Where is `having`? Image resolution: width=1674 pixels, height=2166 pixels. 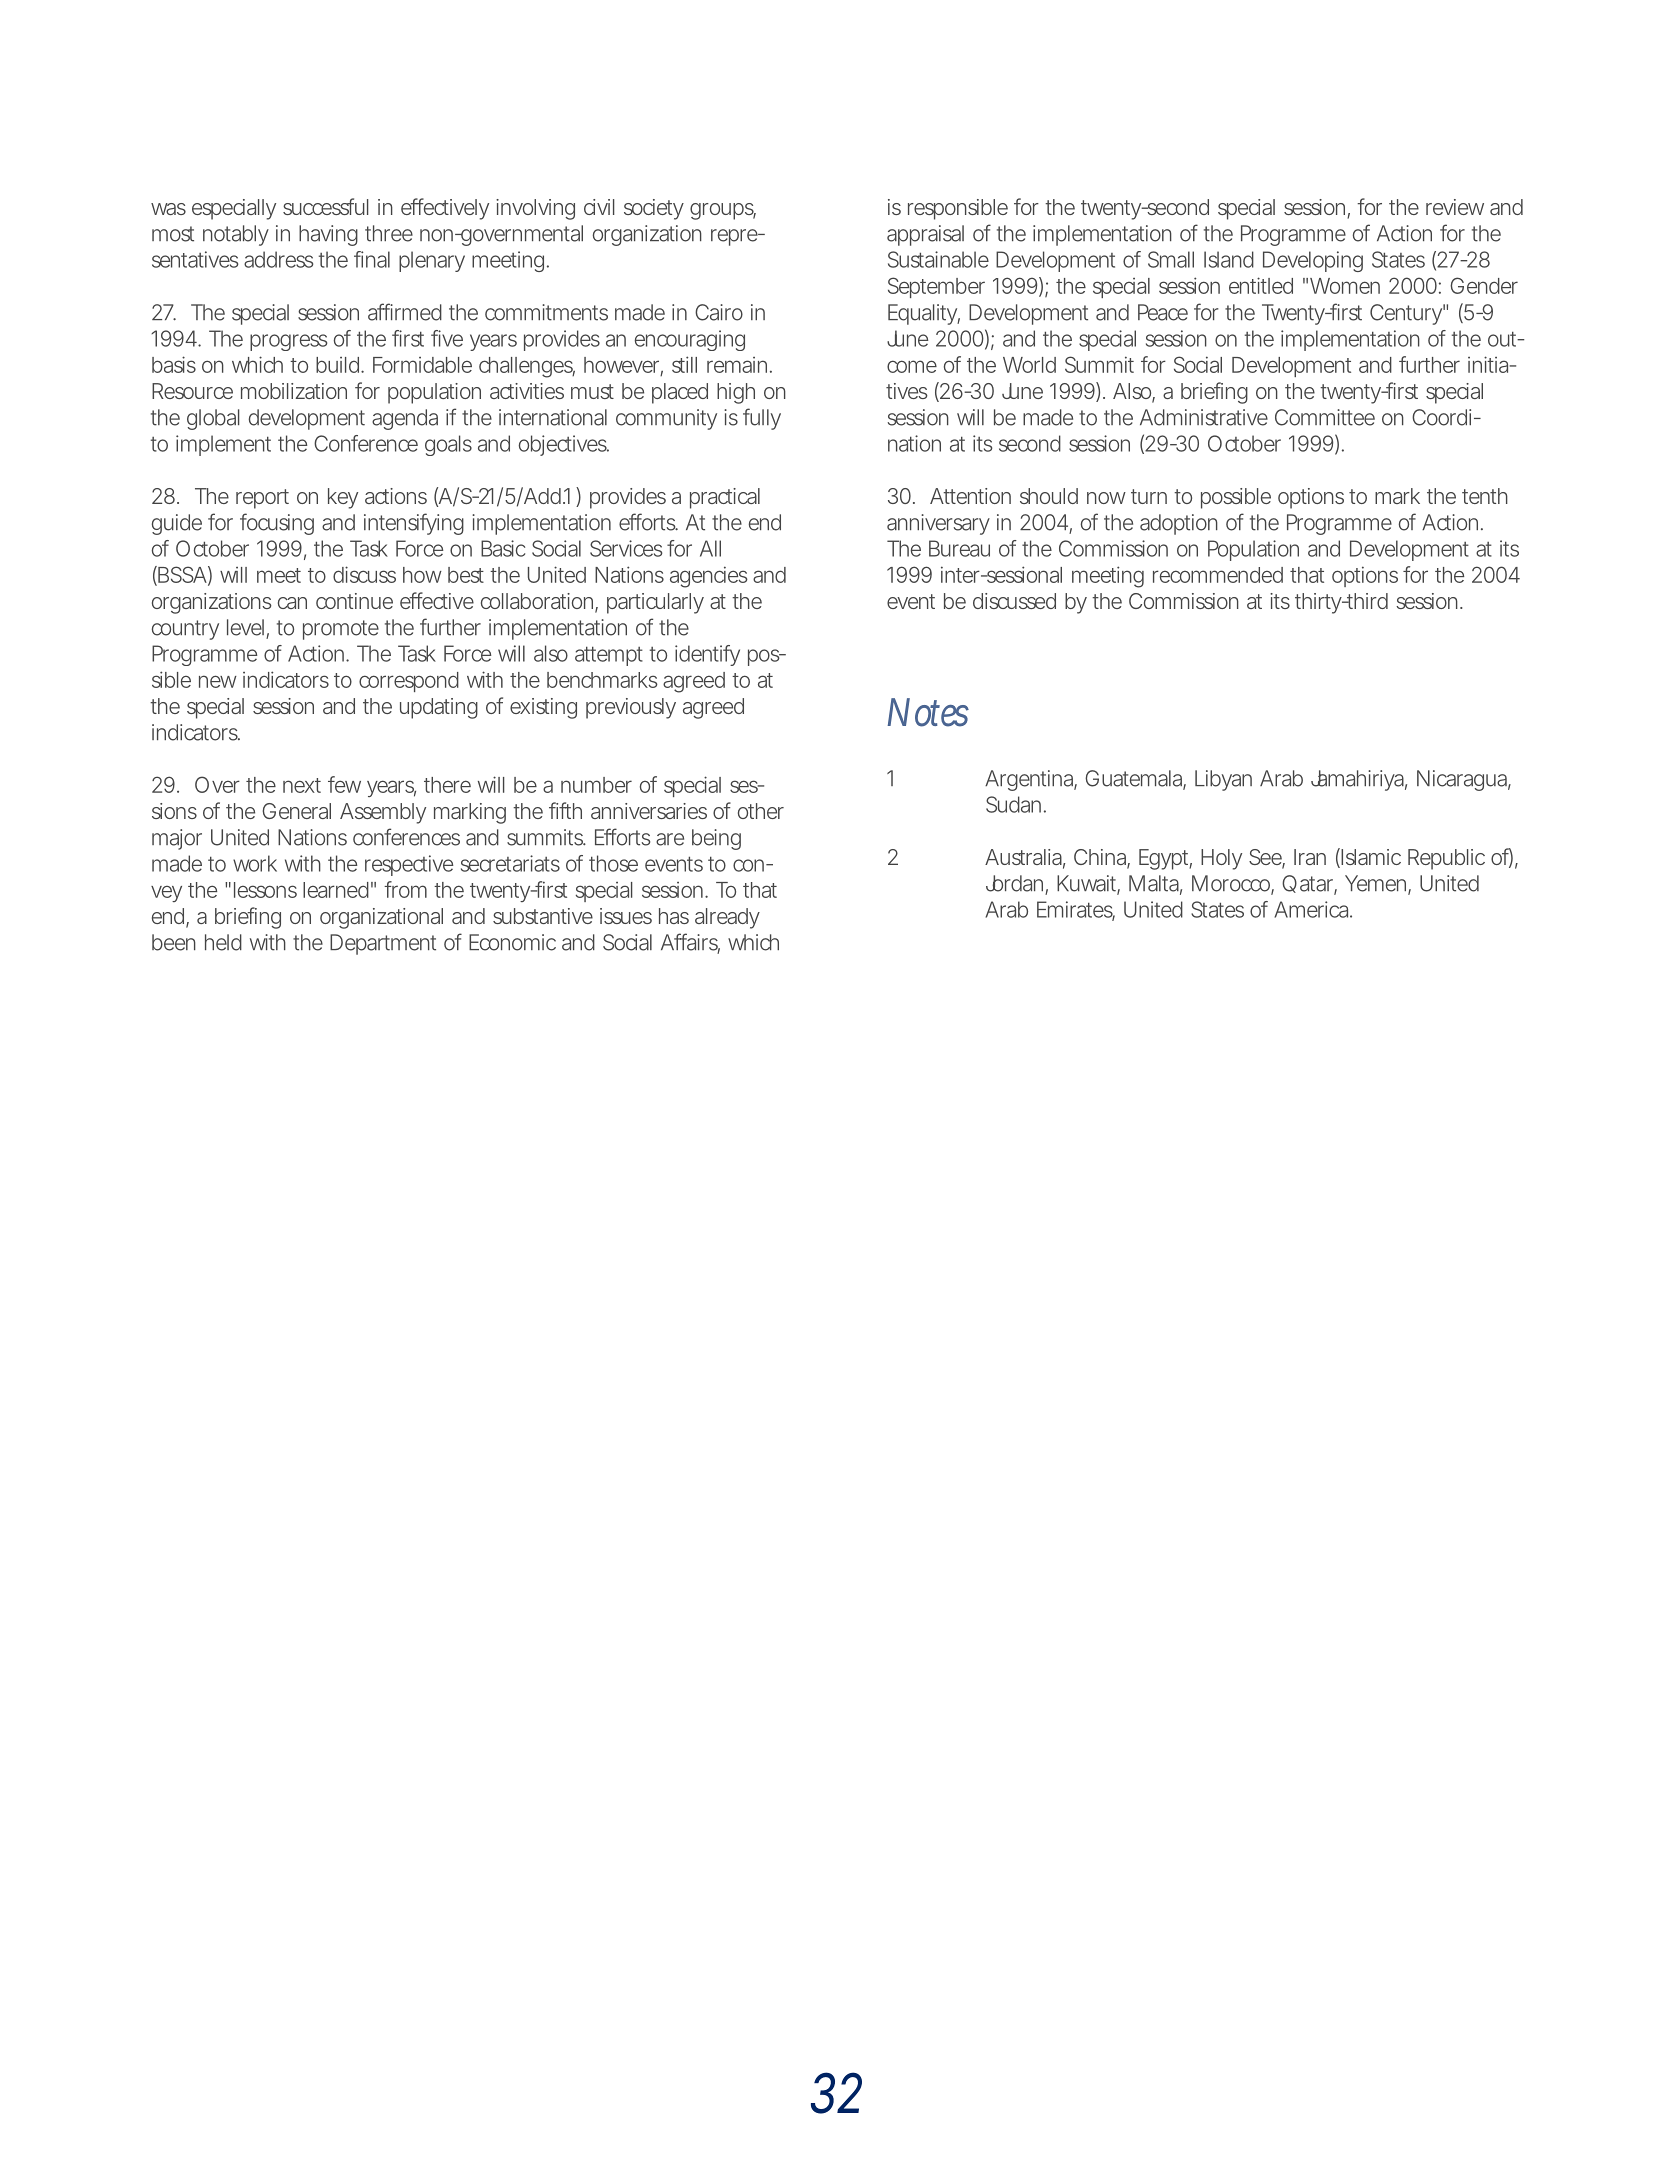
having is located at coordinates (328, 235).
